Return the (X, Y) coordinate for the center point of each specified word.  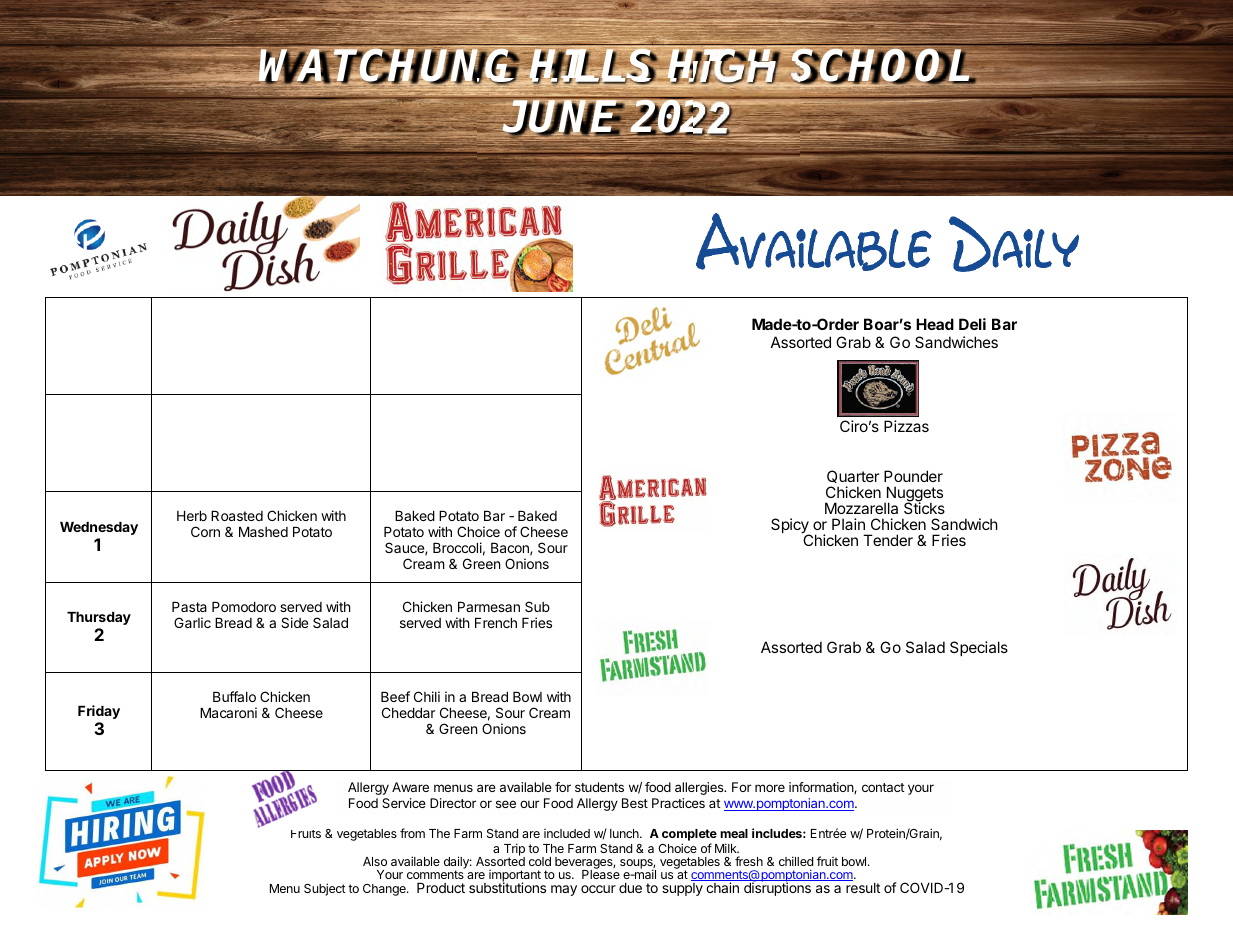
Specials (979, 648)
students (599, 787)
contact (883, 787)
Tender (888, 540)
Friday (99, 712)
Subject (325, 889)
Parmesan (489, 607)
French (496, 623)
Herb (192, 516)
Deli (972, 324)
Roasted (237, 516)
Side (294, 622)
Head (935, 324)
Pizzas (906, 426)
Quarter (853, 476)
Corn (205, 531)
